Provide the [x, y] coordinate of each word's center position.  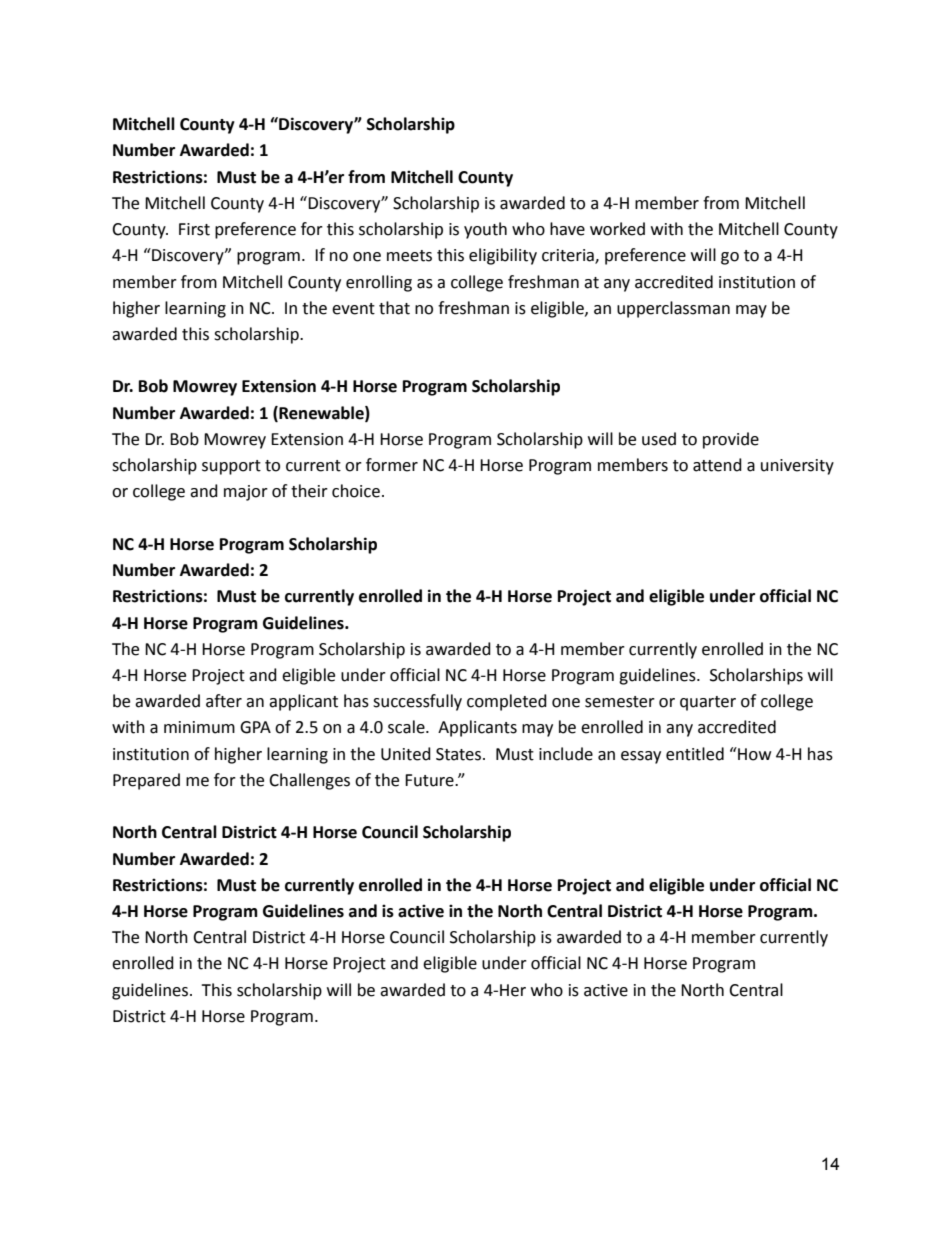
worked [617, 229]
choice [356, 491]
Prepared [146, 781]
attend [717, 465]
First [194, 229]
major [246, 493]
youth [485, 230]
